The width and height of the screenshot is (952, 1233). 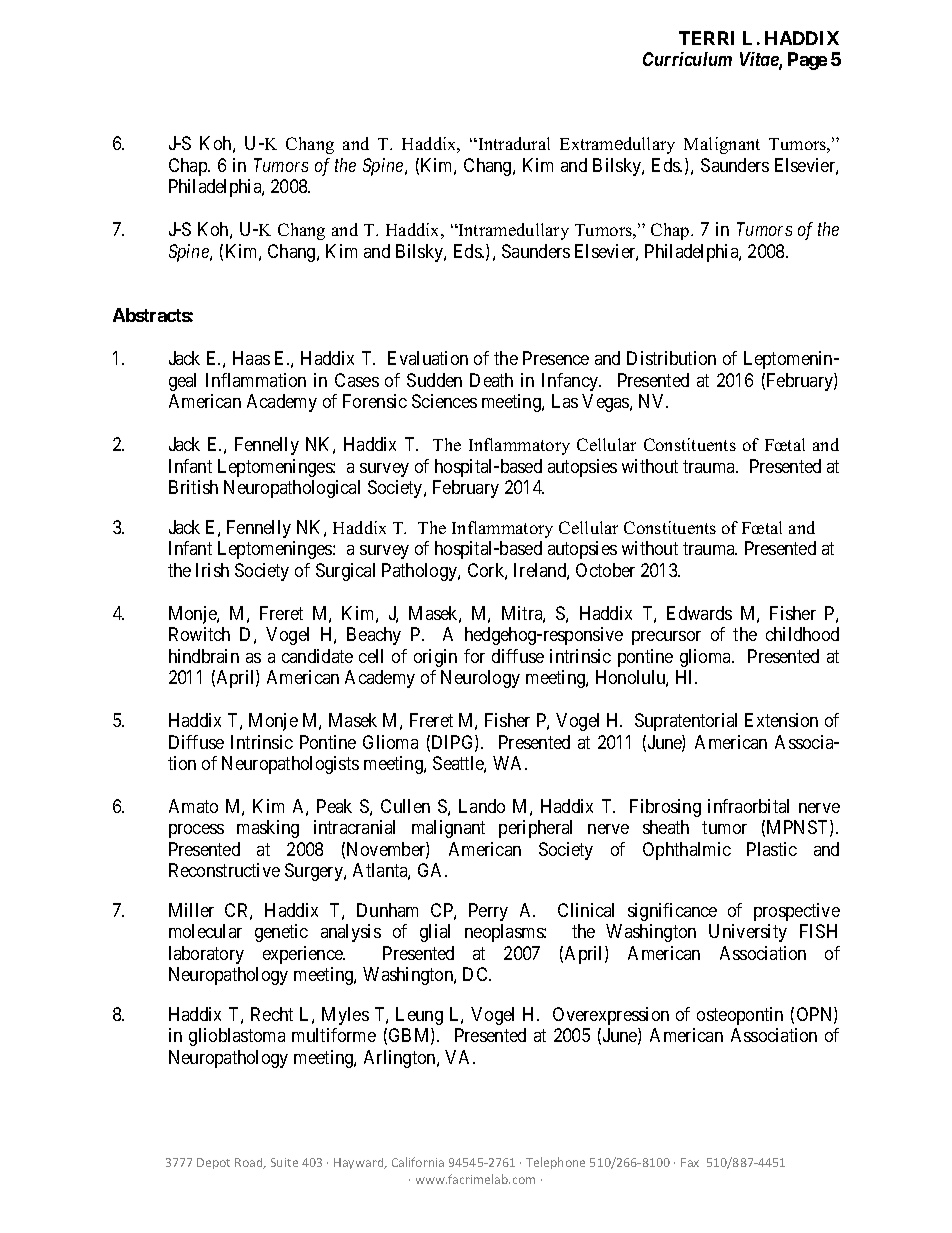 What do you see at coordinates (706, 38) in the screenshot?
I see `TERRI` at bounding box center [706, 38].
